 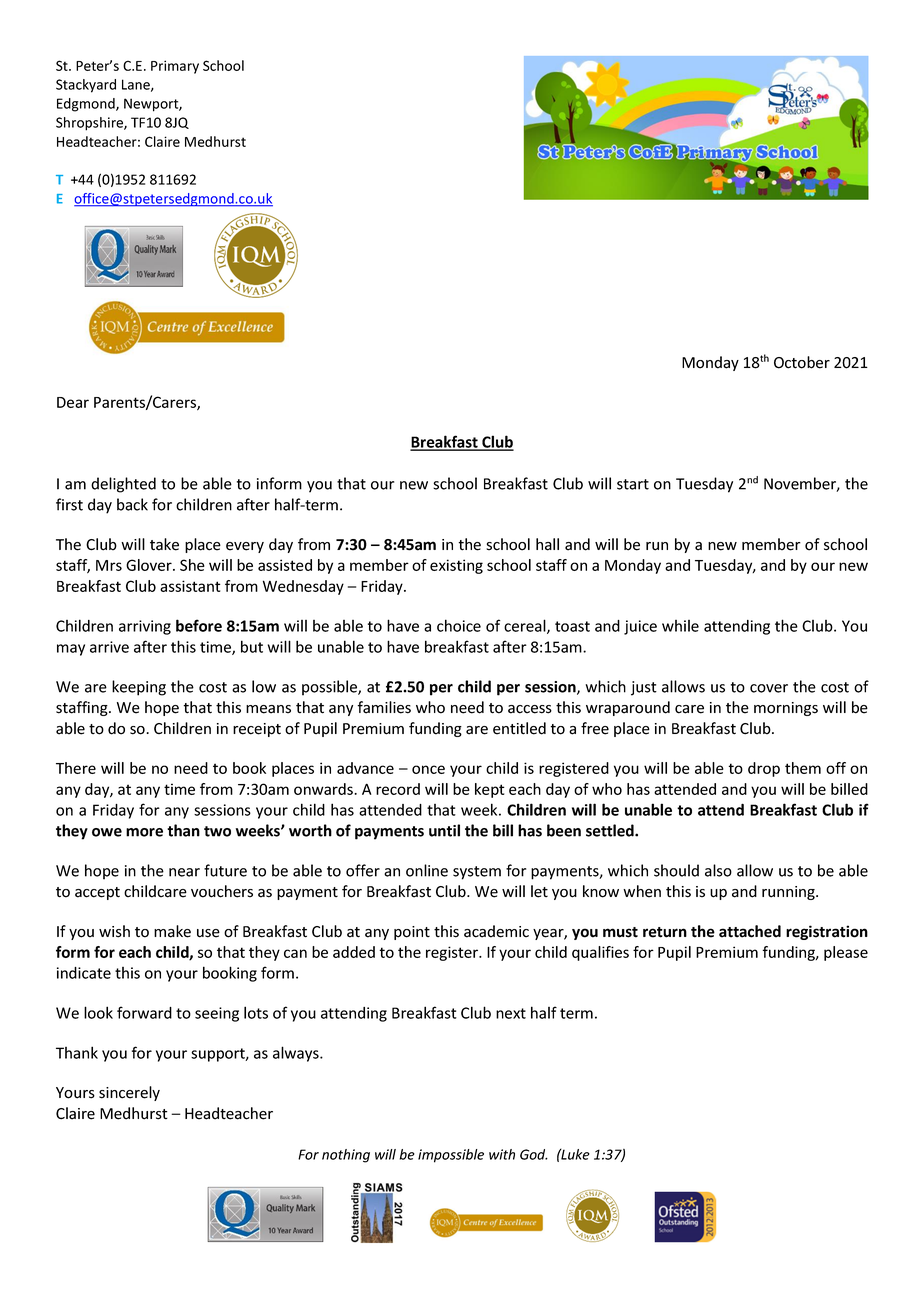 What do you see at coordinates (680, 626) in the page?
I see `while` at bounding box center [680, 626].
